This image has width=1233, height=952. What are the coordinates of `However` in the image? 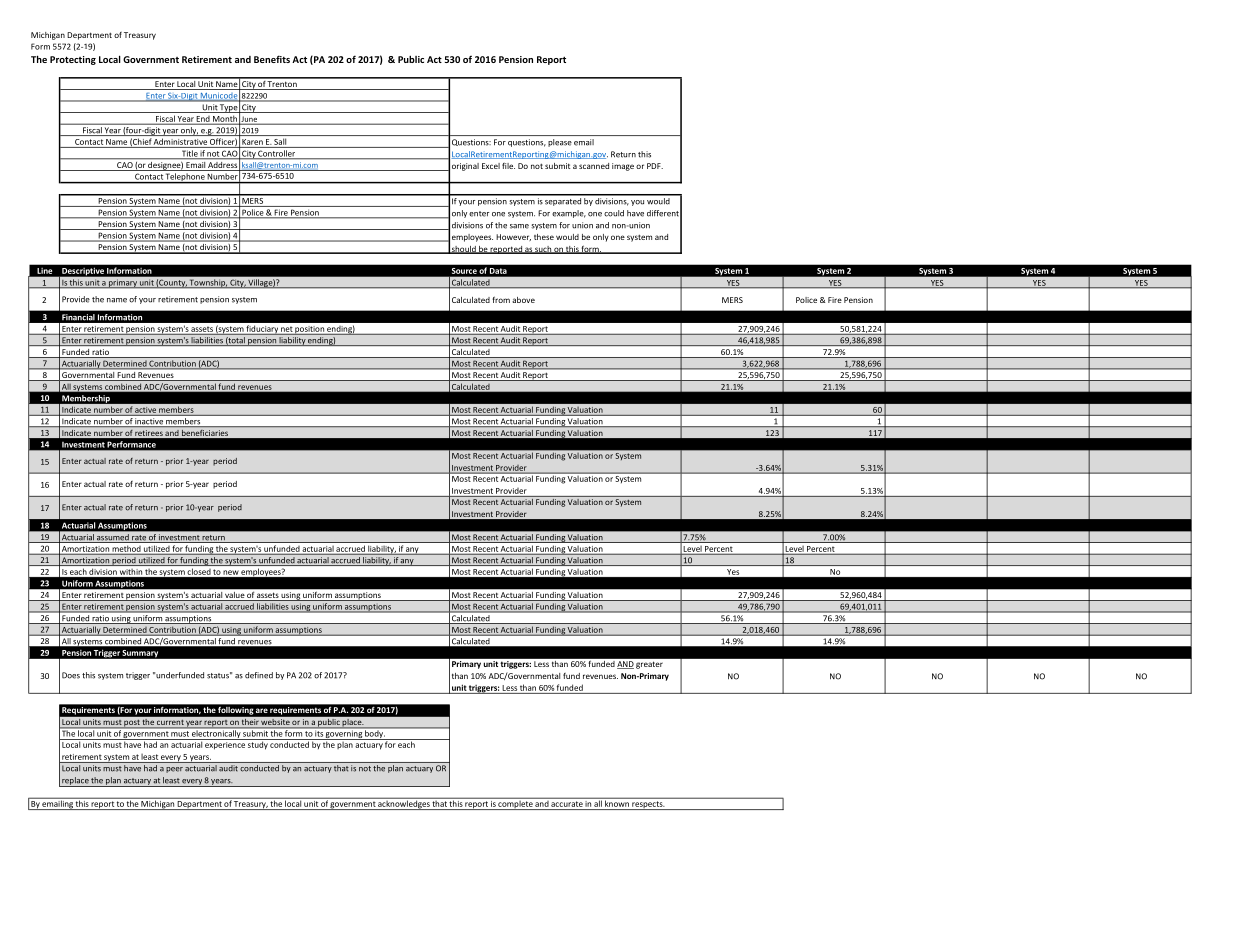 It's located at (513, 237).
